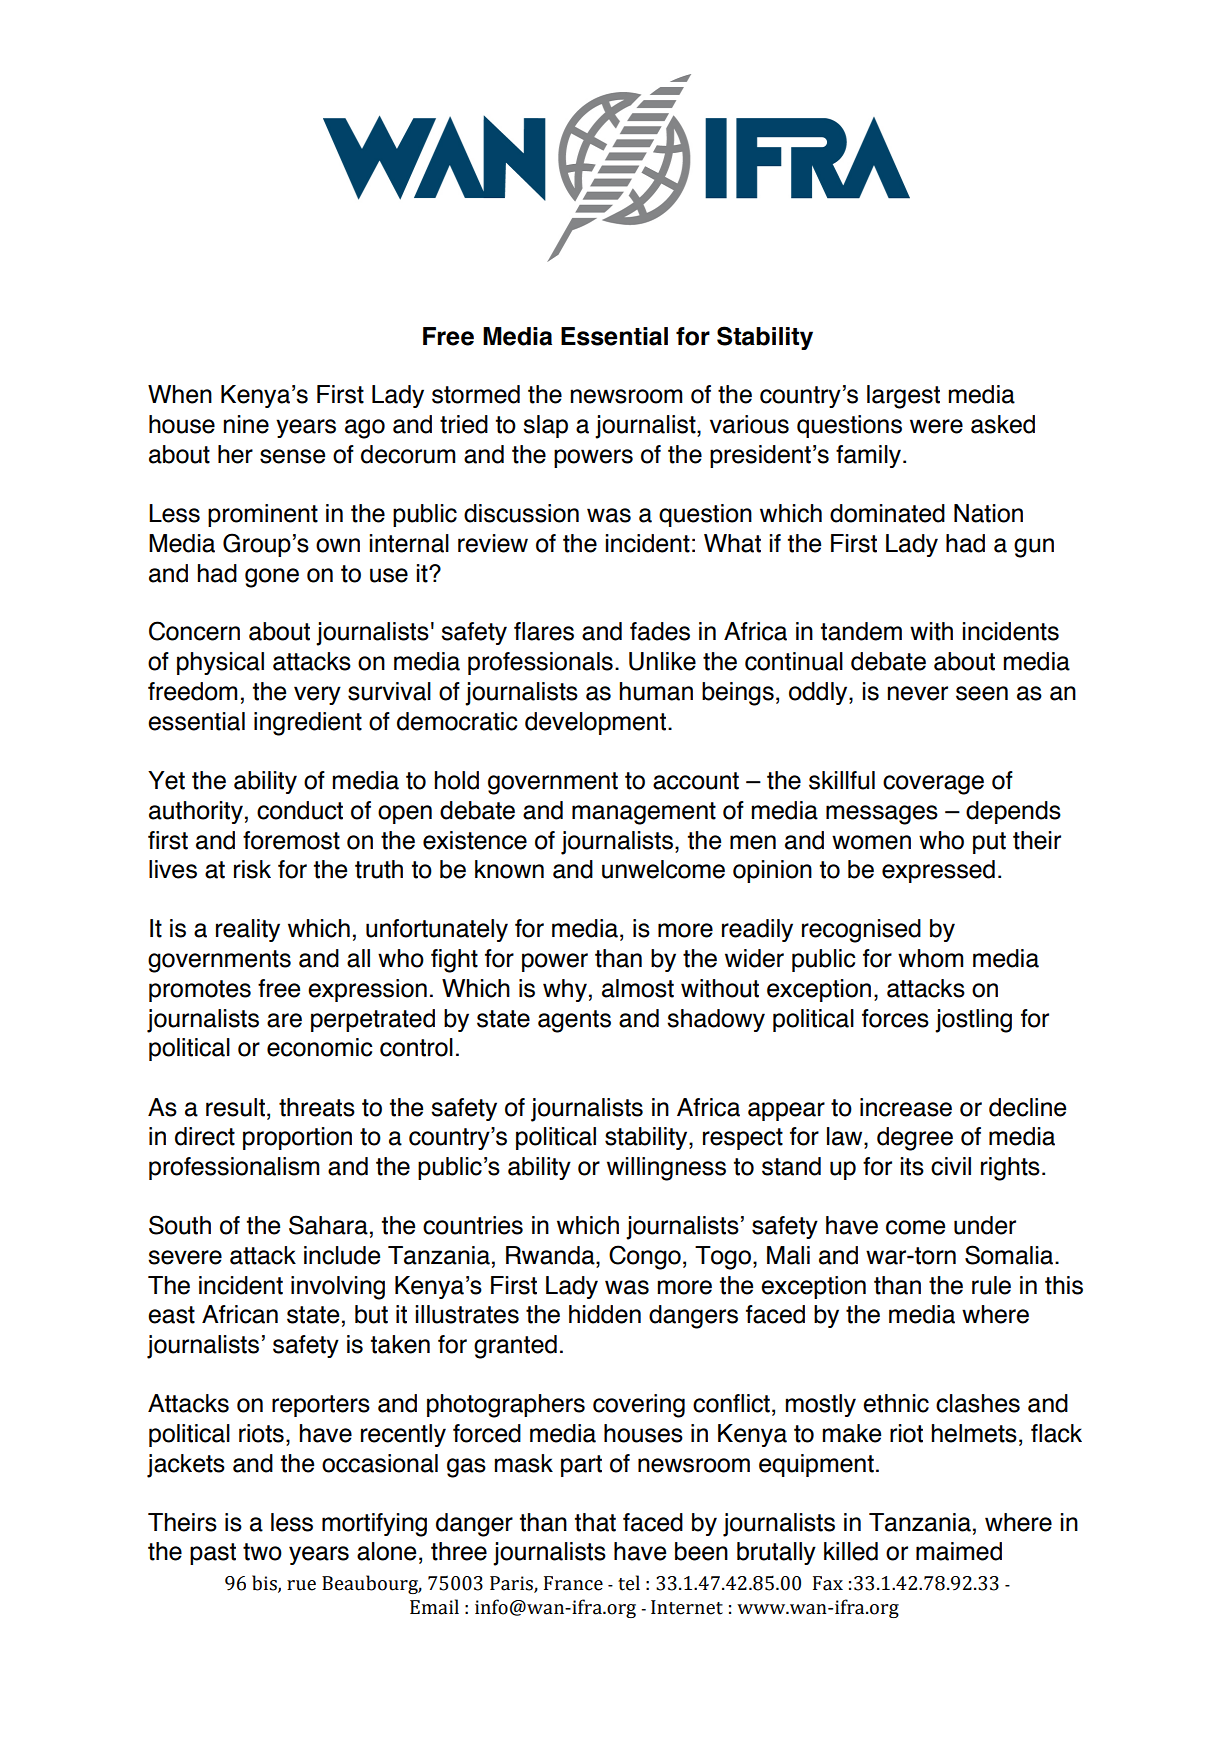 Image resolution: width=1232 pixels, height=1744 pixels. What do you see at coordinates (936, 426) in the document?
I see `were` at bounding box center [936, 426].
